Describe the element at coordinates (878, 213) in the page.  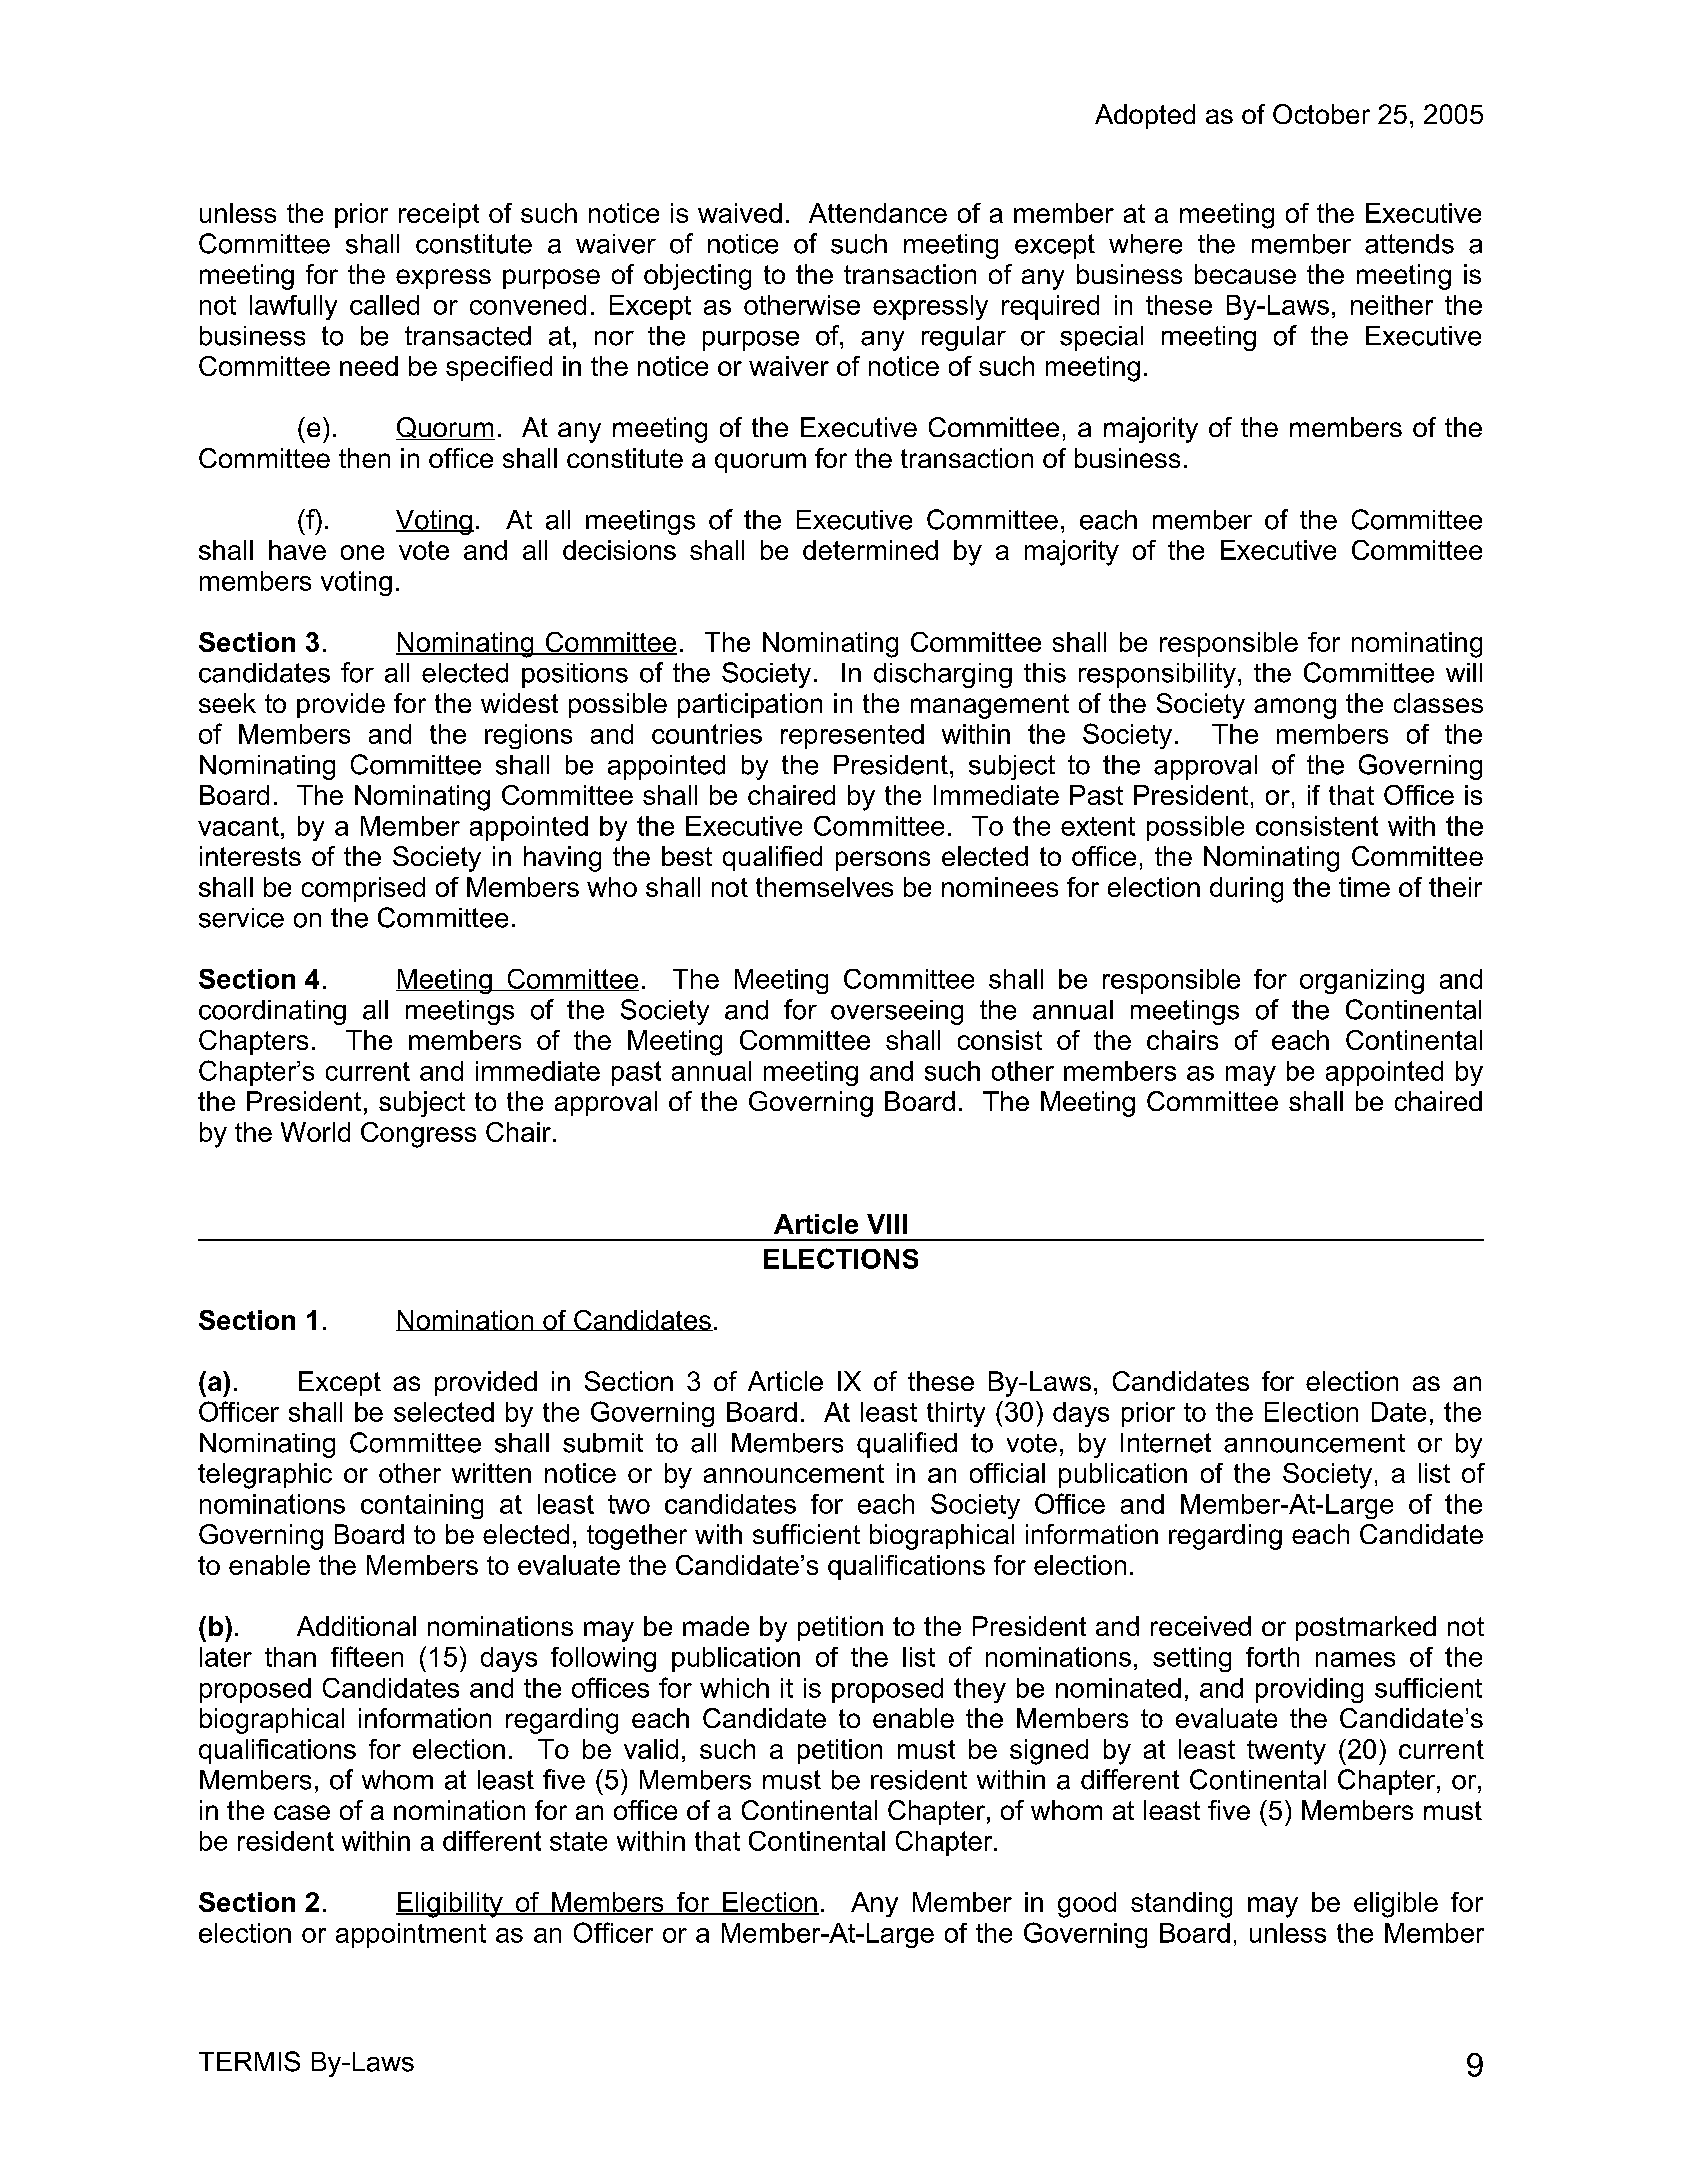
I see `Attendance` at that location.
